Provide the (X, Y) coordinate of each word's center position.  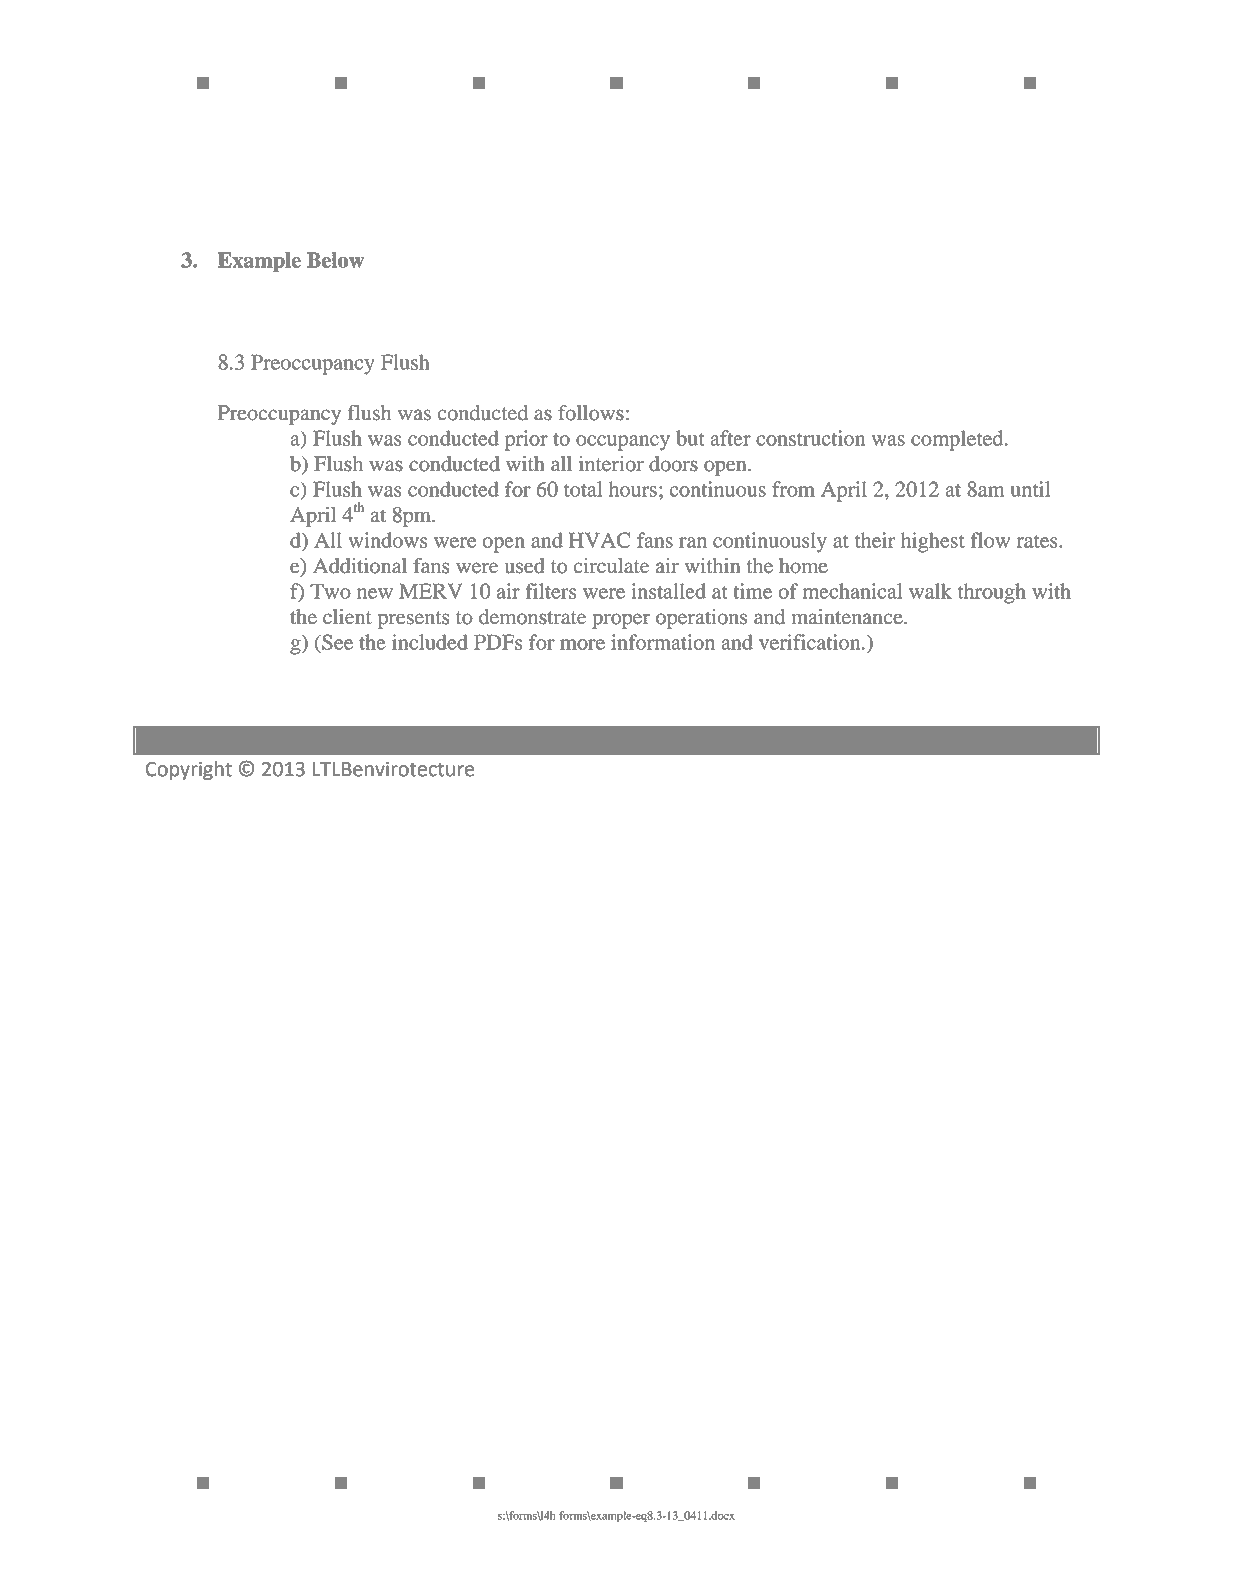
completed (958, 440)
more (582, 644)
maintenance (848, 617)
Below (335, 260)
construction (810, 438)
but (690, 438)
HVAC (599, 540)
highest (933, 542)
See (336, 642)
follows (591, 413)
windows (387, 540)
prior (526, 440)
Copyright (189, 771)
